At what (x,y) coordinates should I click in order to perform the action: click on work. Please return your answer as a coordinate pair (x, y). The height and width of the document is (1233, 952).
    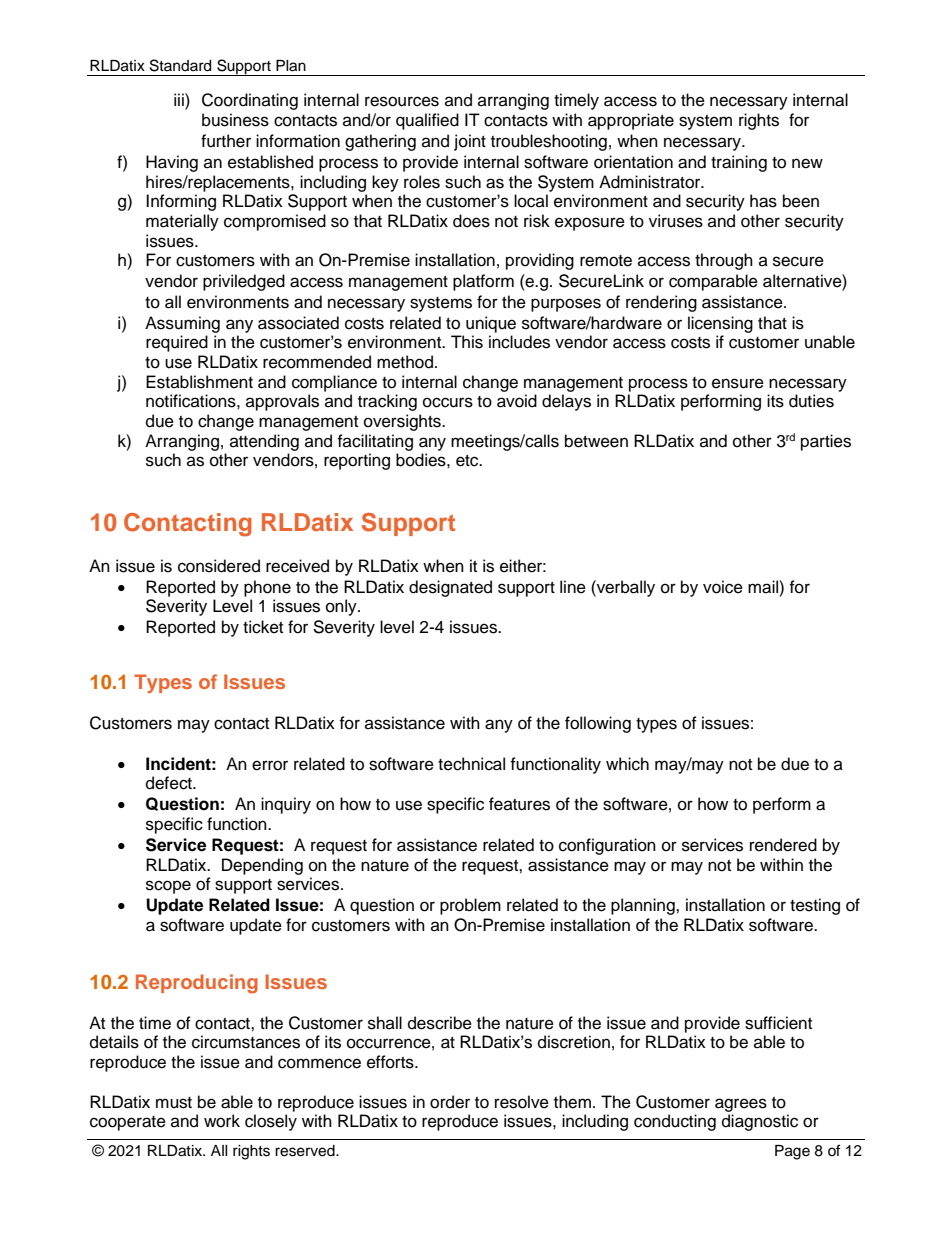
    Looking at the image, I should click on (222, 1121).
